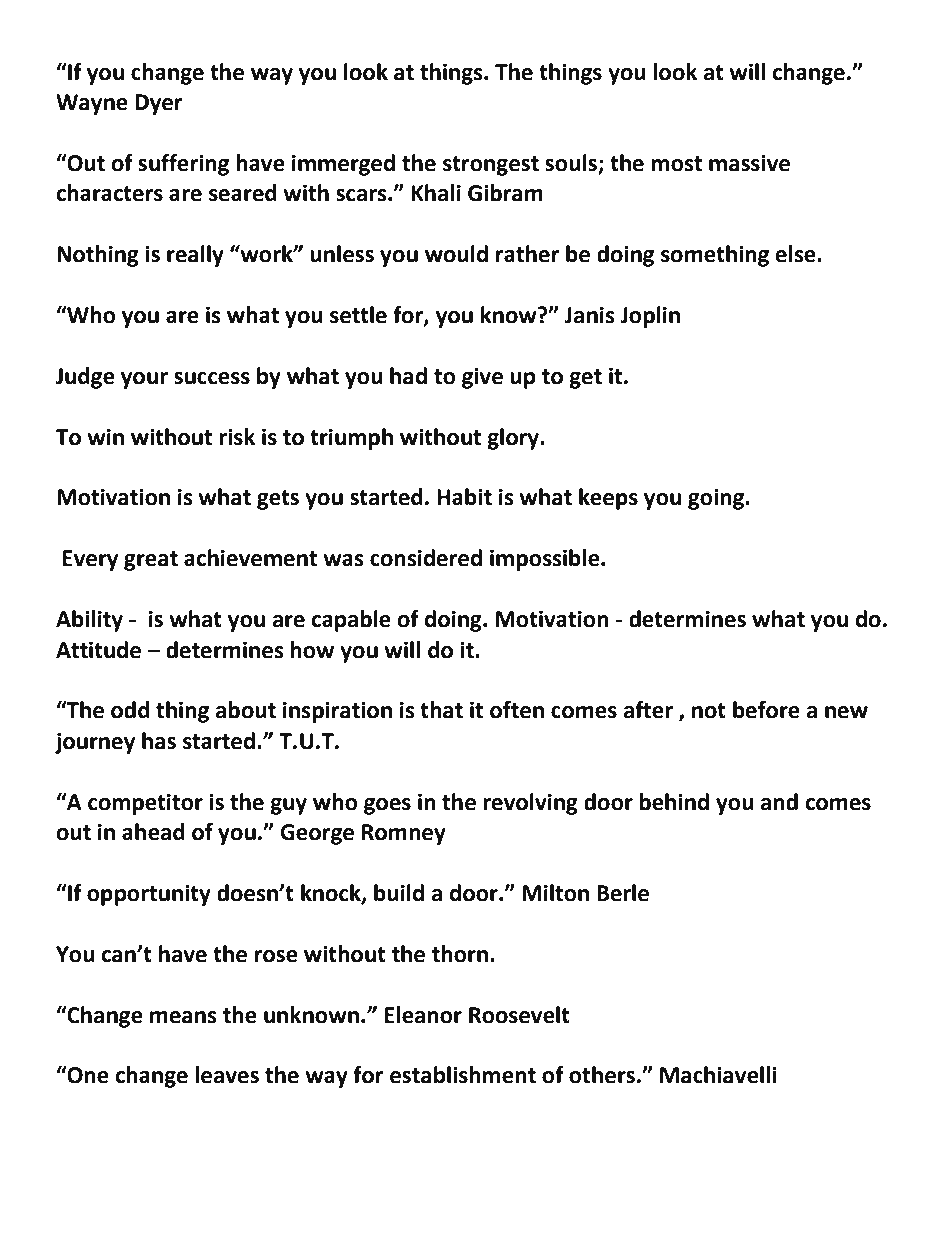 Image resolution: width=952 pixels, height=1233 pixels. I want to click on and, so click(779, 802).
